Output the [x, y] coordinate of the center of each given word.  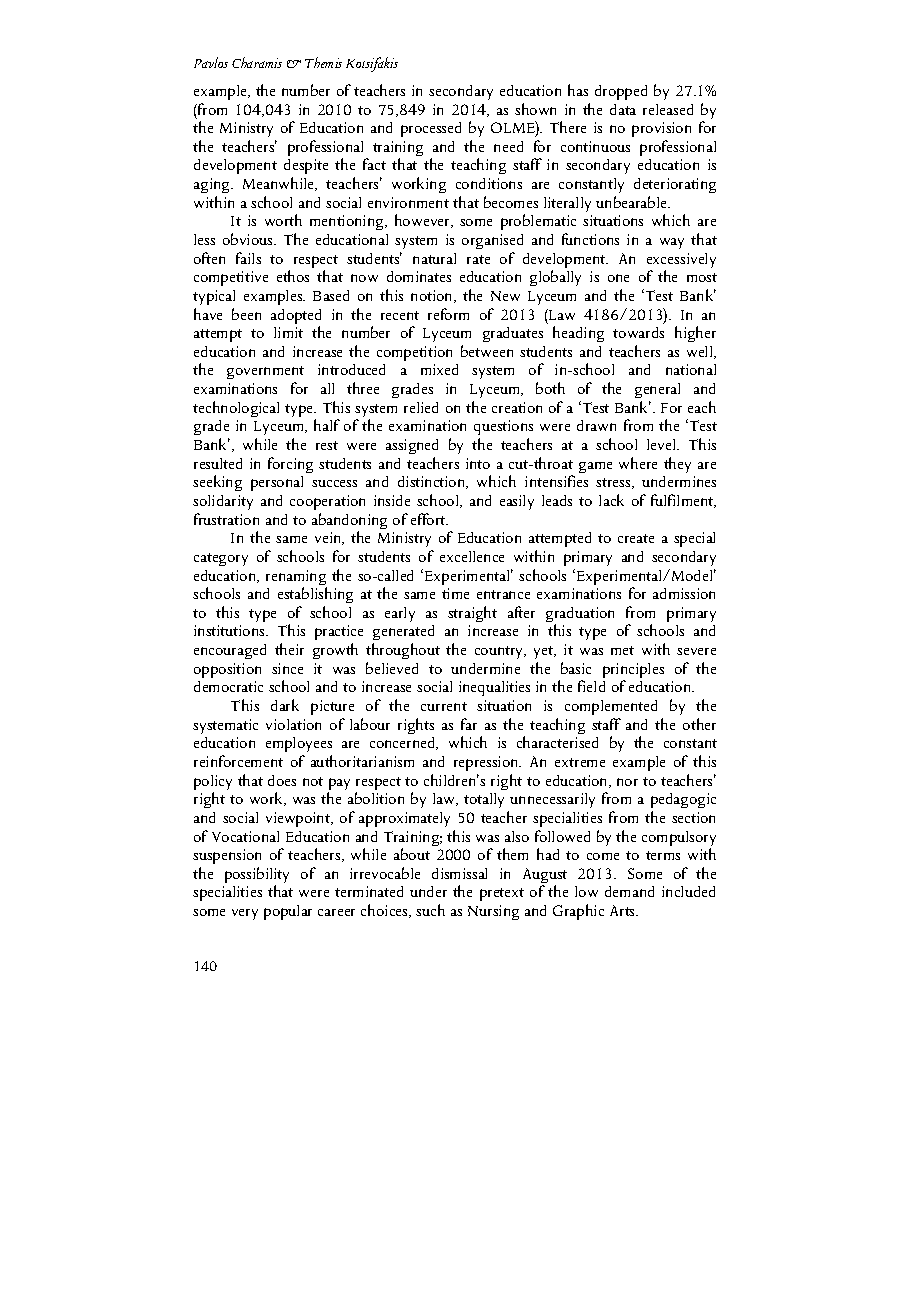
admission [684, 593]
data [623, 109]
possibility [257, 876]
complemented [611, 707]
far [469, 724]
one [618, 278]
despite [306, 168]
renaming [296, 579]
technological [236, 409]
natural [434, 258]
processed [431, 129]
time [455, 593]
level [663, 444]
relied [421, 407]
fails [248, 258]
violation [293, 724]
